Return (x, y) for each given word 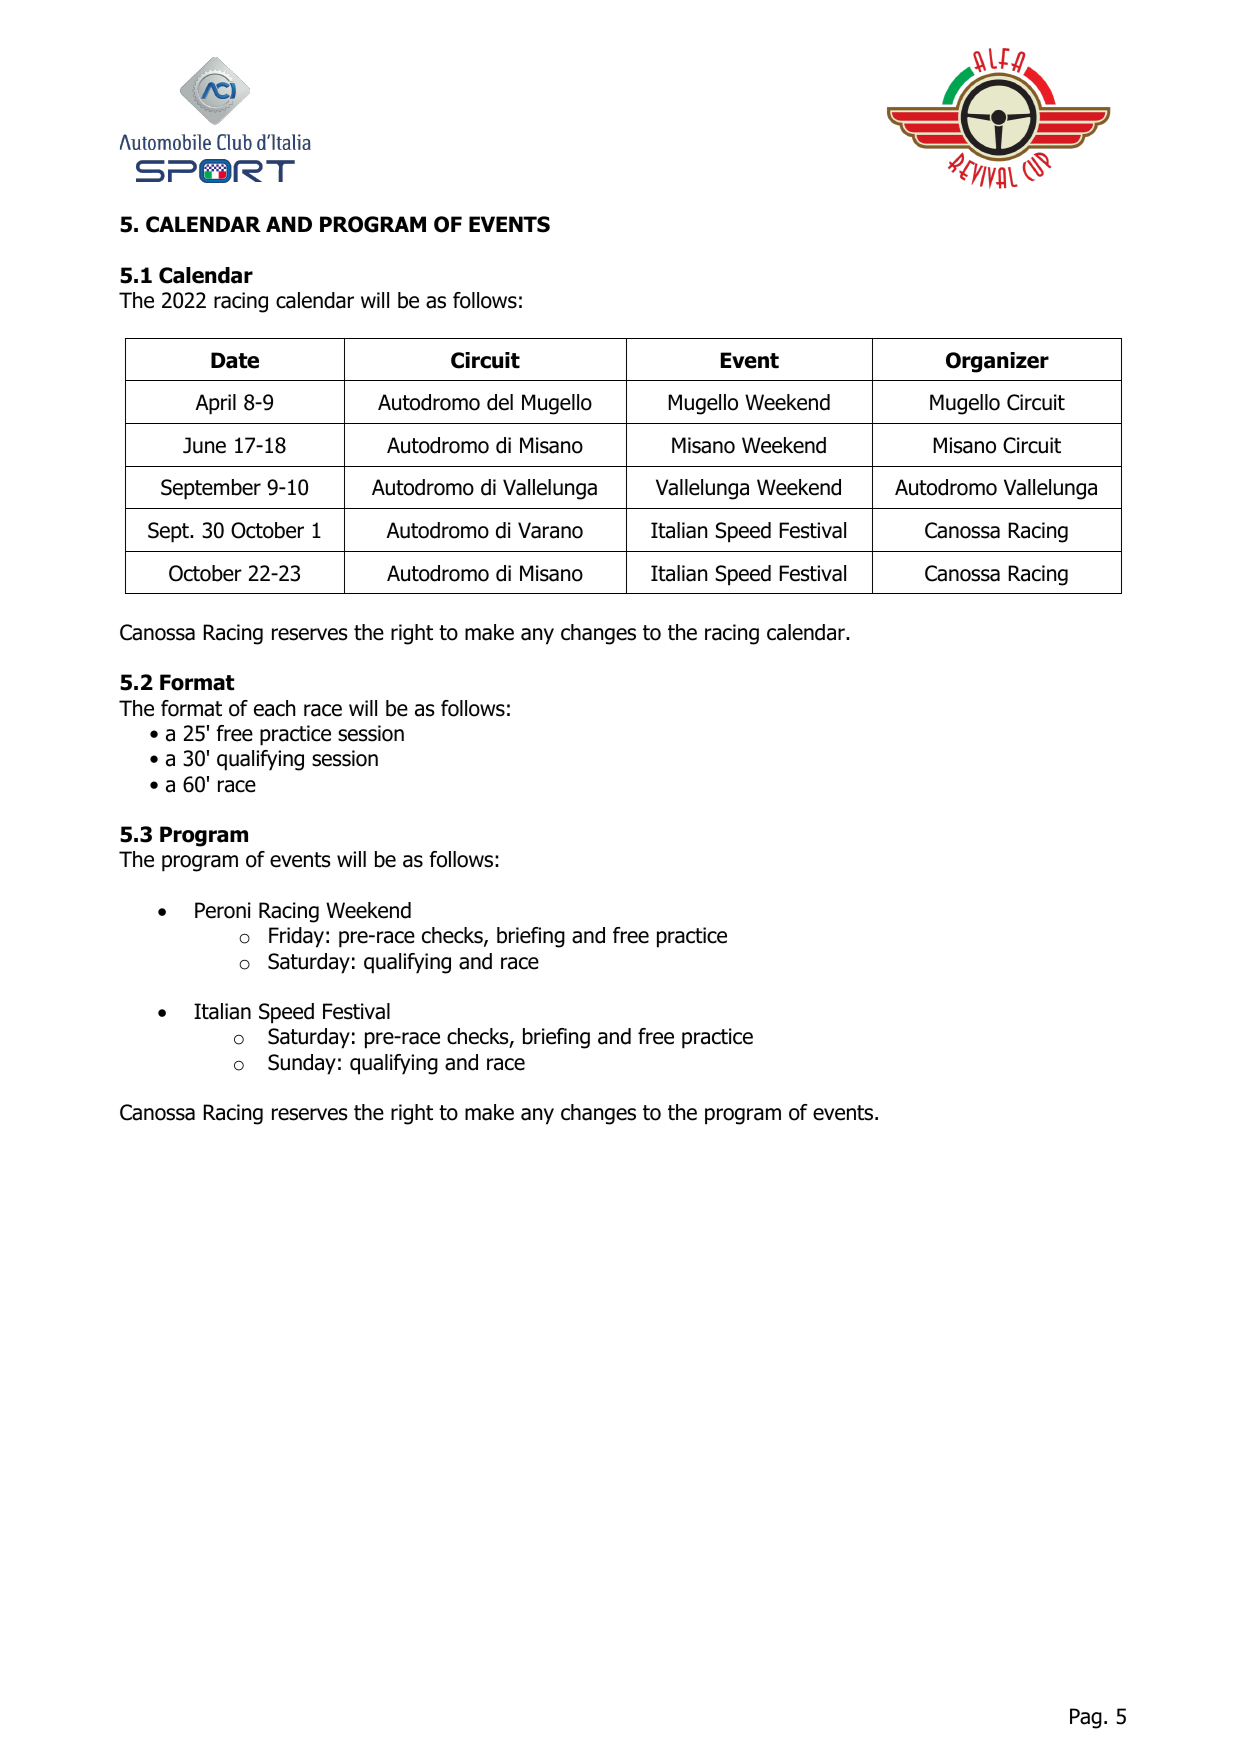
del (500, 402)
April (215, 404)
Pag (1086, 1718)
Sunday (302, 1064)
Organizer (997, 362)
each (274, 708)
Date (235, 360)
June (204, 445)
